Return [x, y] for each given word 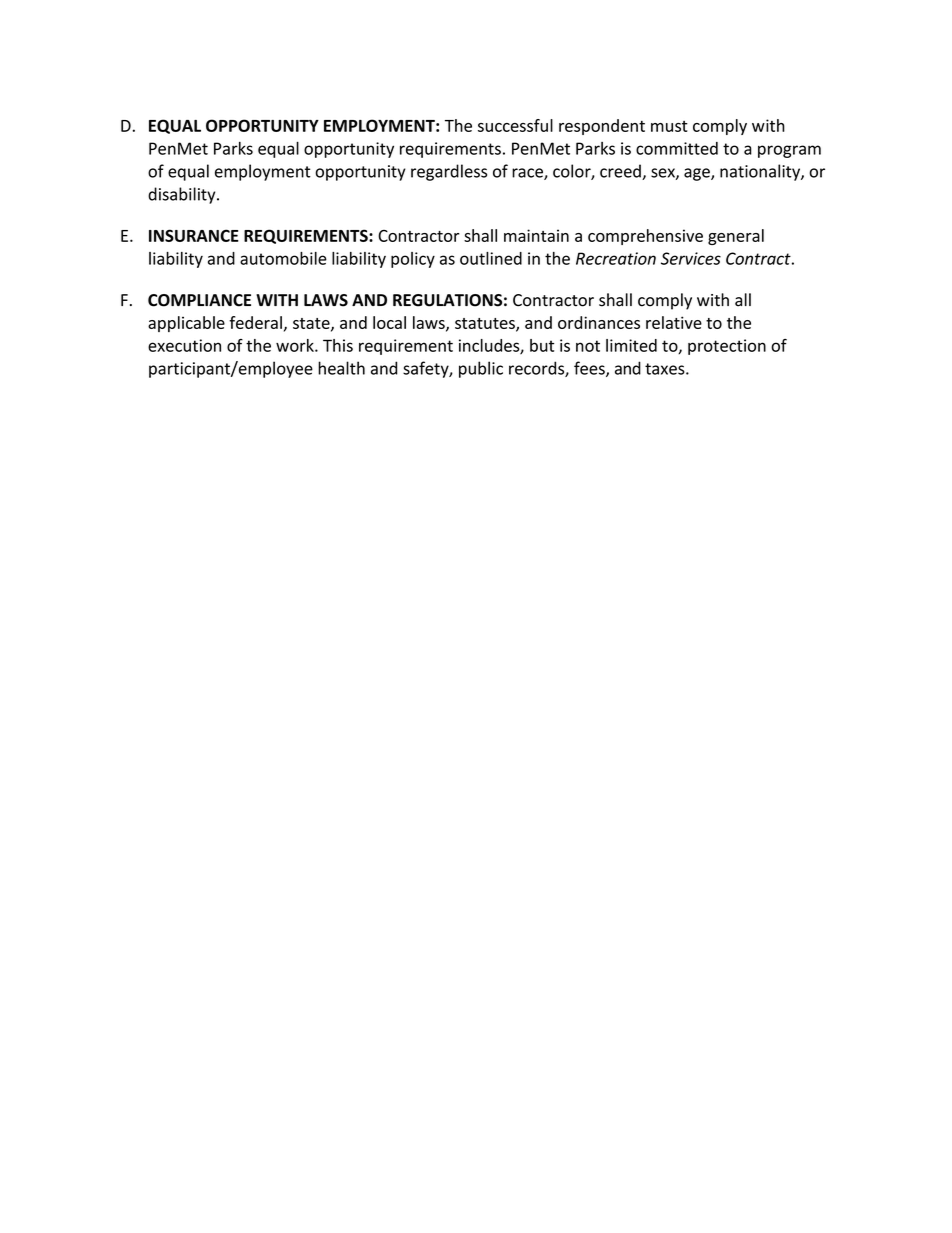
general [736, 237]
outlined [491, 258]
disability [183, 195]
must [669, 126]
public [481, 369]
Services [691, 258]
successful [515, 125]
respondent [602, 127]
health [341, 368]
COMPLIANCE [199, 300]
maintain [536, 235]
